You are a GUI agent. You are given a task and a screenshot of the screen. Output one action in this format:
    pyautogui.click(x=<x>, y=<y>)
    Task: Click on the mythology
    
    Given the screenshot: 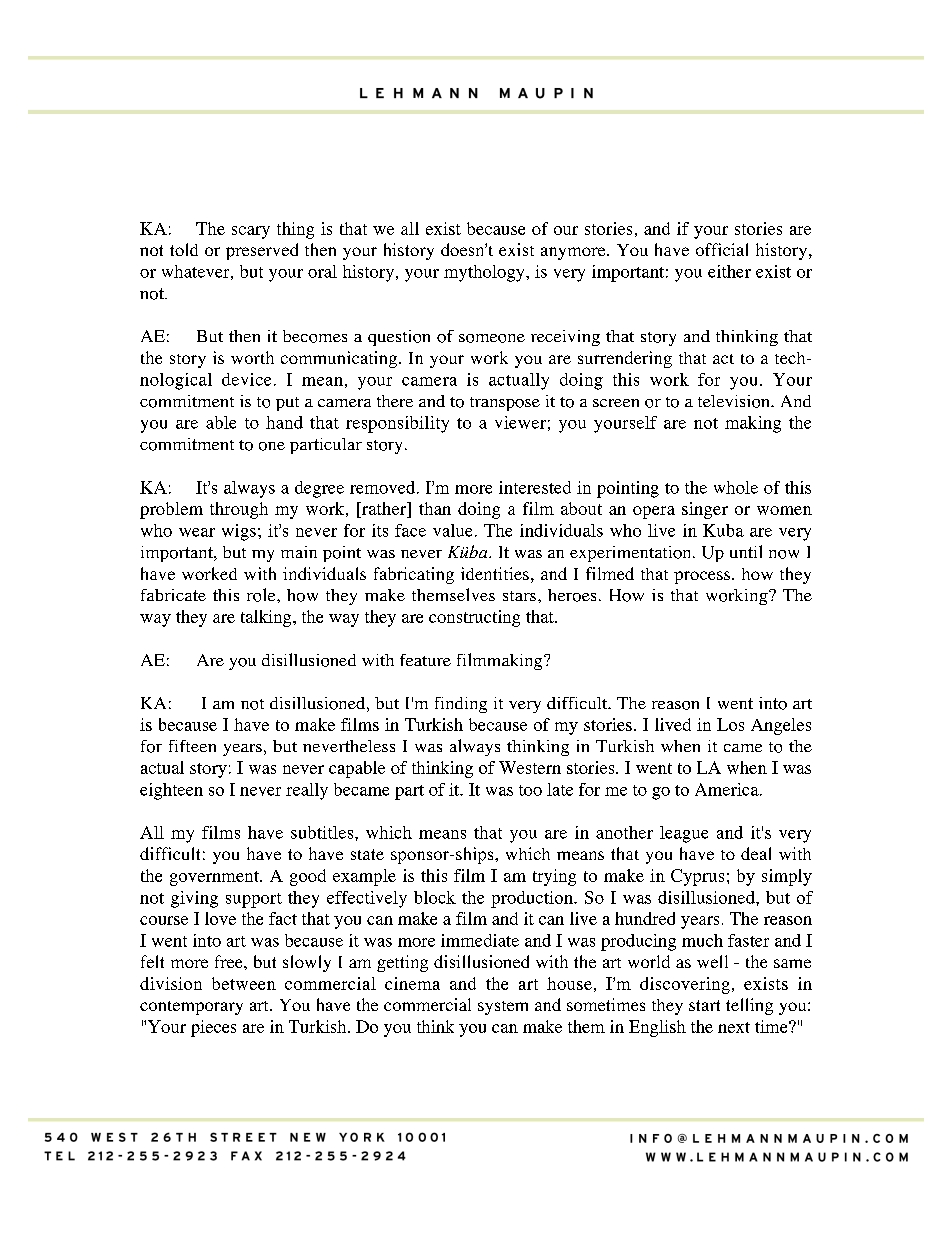 What is the action you would take?
    pyautogui.click(x=485, y=273)
